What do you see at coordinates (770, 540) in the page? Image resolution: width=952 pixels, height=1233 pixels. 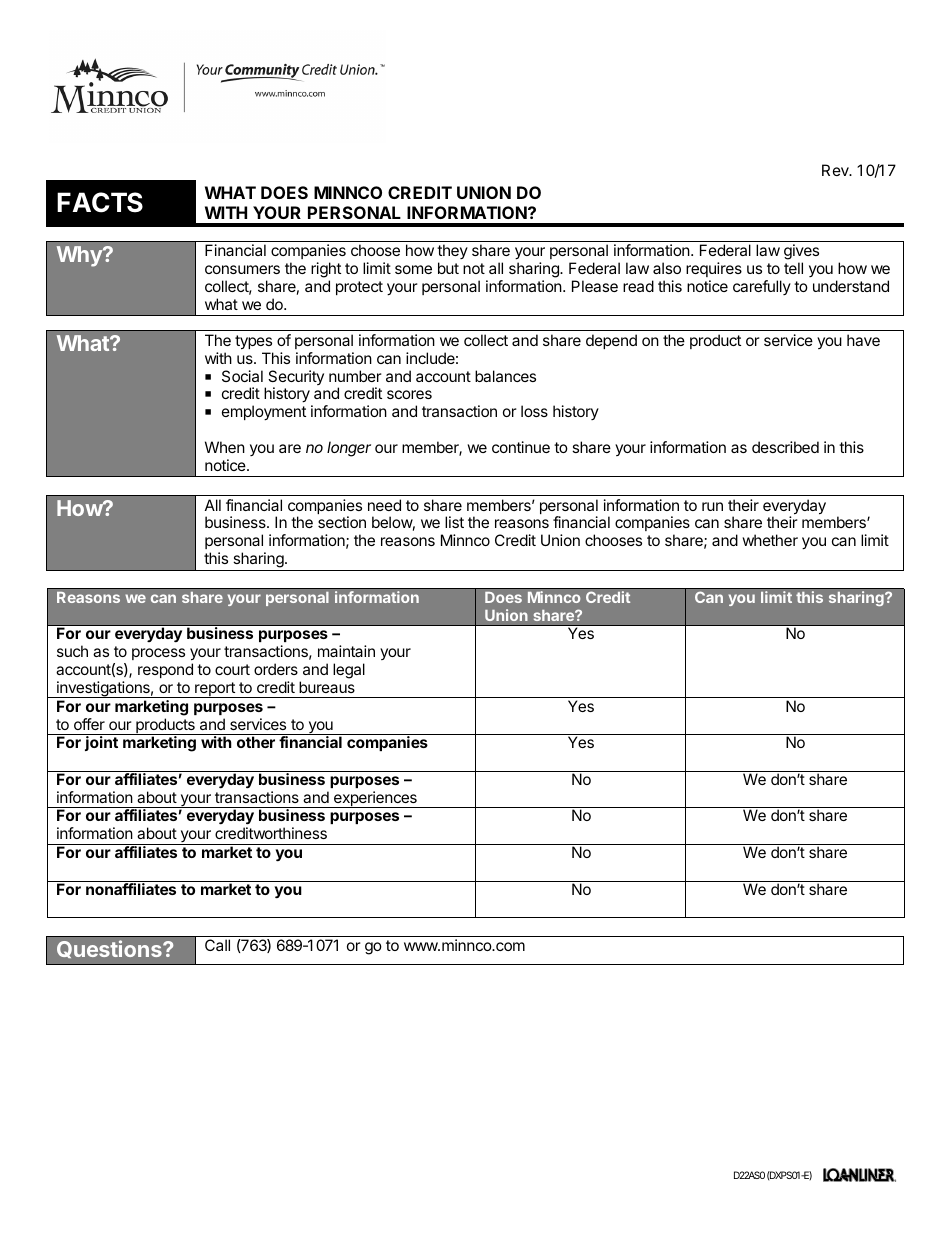 I see `whether` at bounding box center [770, 540].
